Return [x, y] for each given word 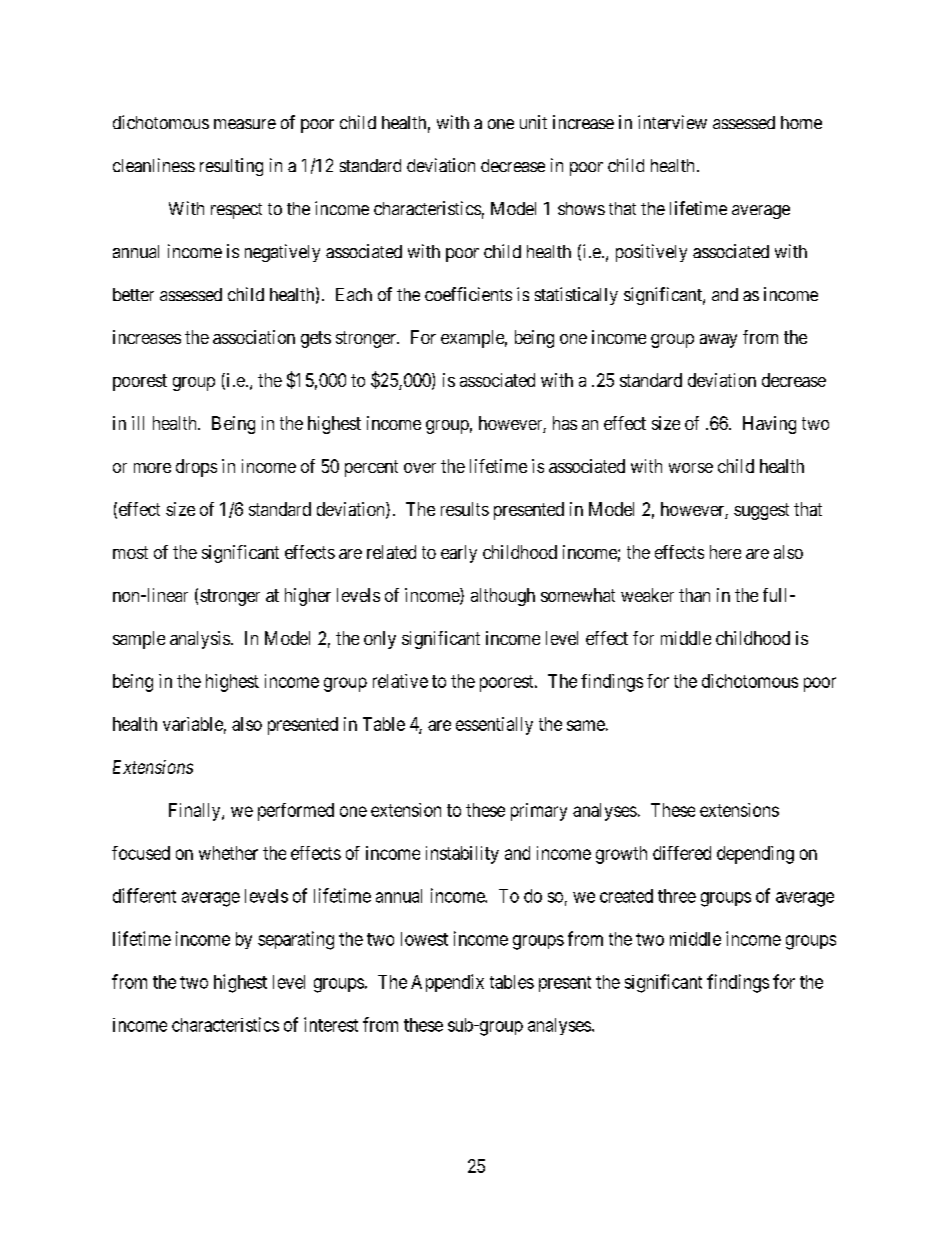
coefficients [468, 294]
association [254, 337]
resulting [231, 167]
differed [682, 853]
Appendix [447, 983]
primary [539, 812]
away [718, 341]
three [677, 896]
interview [672, 122]
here [725, 552]
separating [296, 940]
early [459, 554]
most [130, 552]
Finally [196, 812]
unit [533, 122]
